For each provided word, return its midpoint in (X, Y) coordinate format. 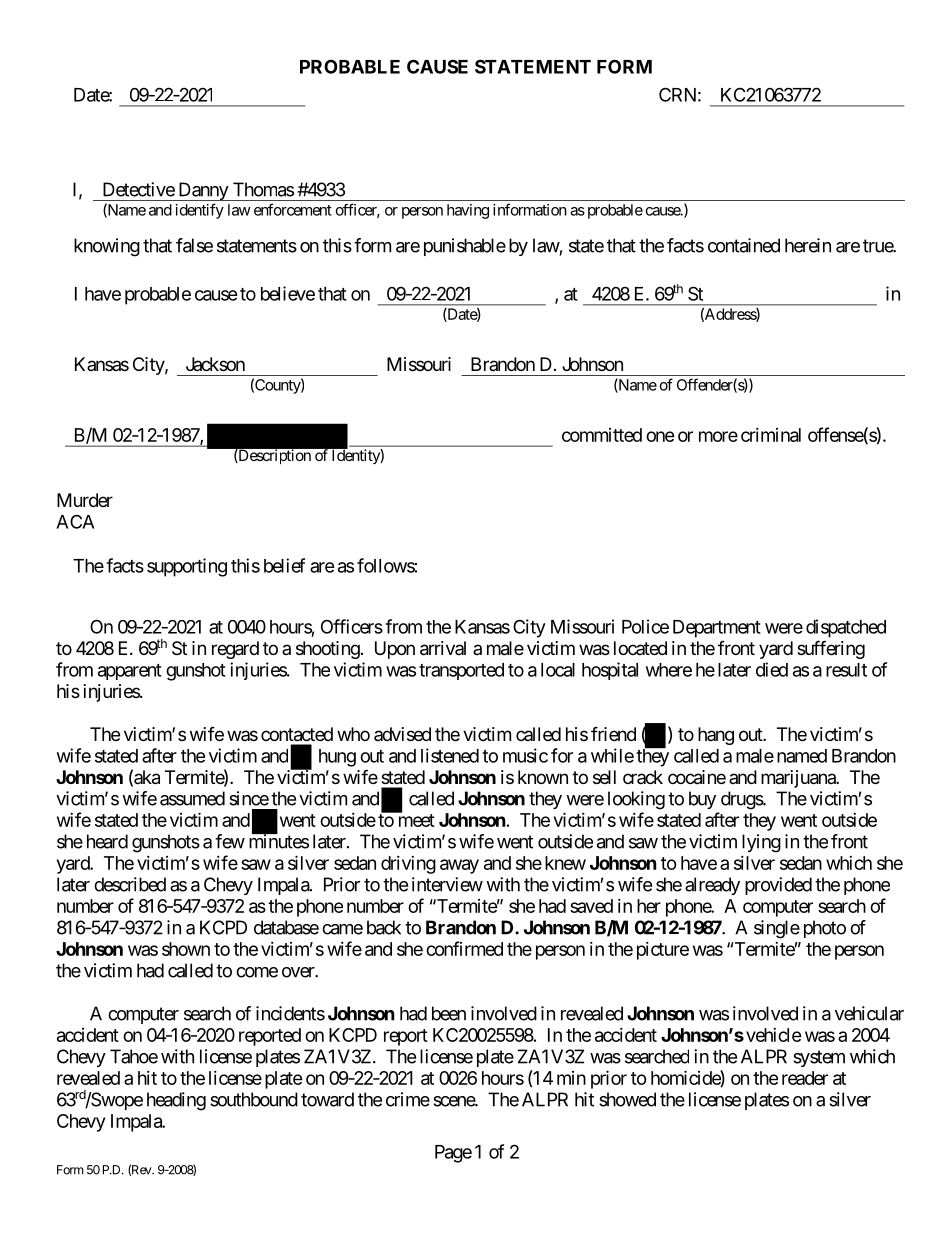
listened (450, 755)
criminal (771, 435)
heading (176, 1101)
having (468, 211)
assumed (192, 798)
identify (200, 211)
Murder (85, 500)
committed (602, 435)
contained (744, 245)
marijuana (799, 779)
